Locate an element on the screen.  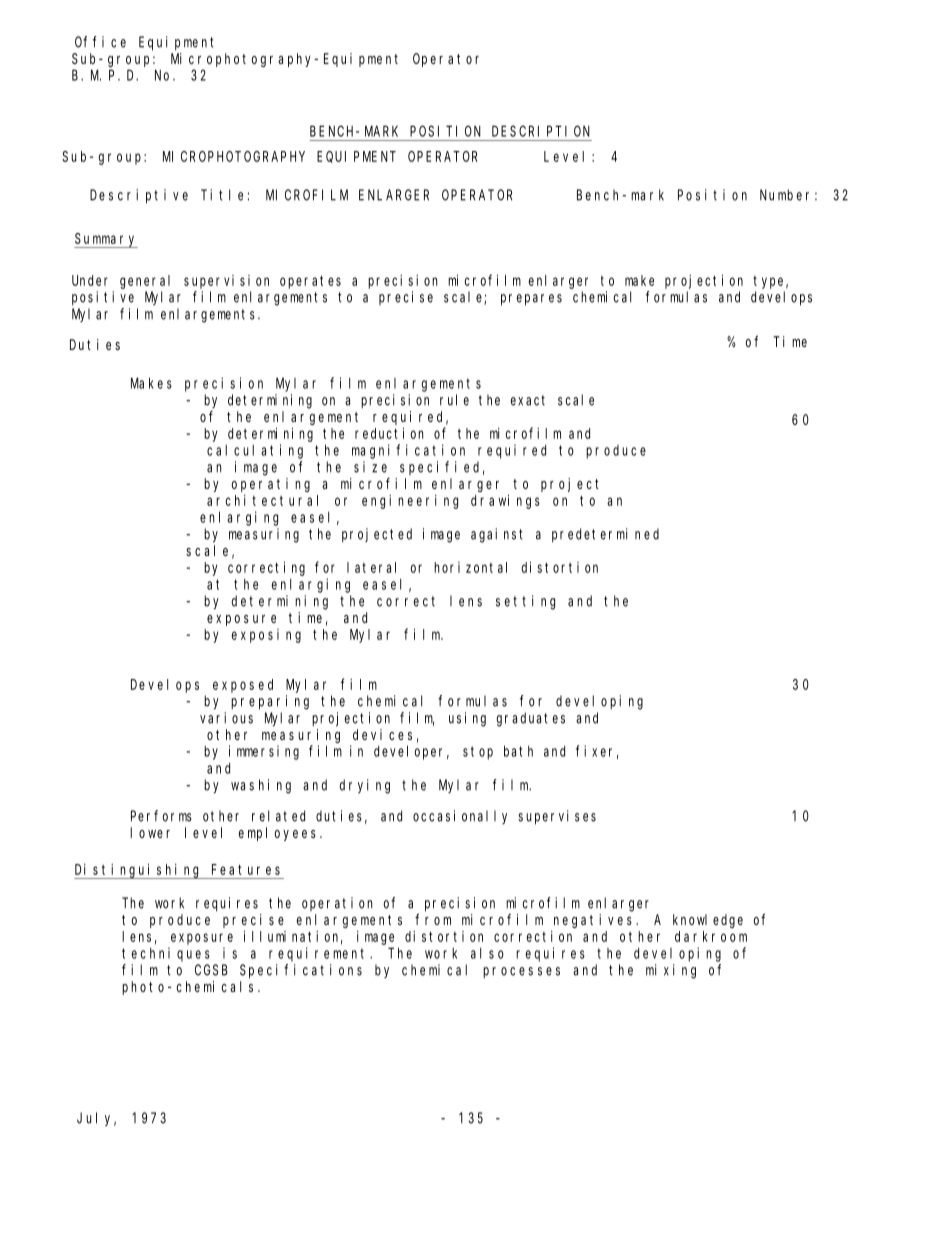
Distinguishing is located at coordinates (138, 871).
